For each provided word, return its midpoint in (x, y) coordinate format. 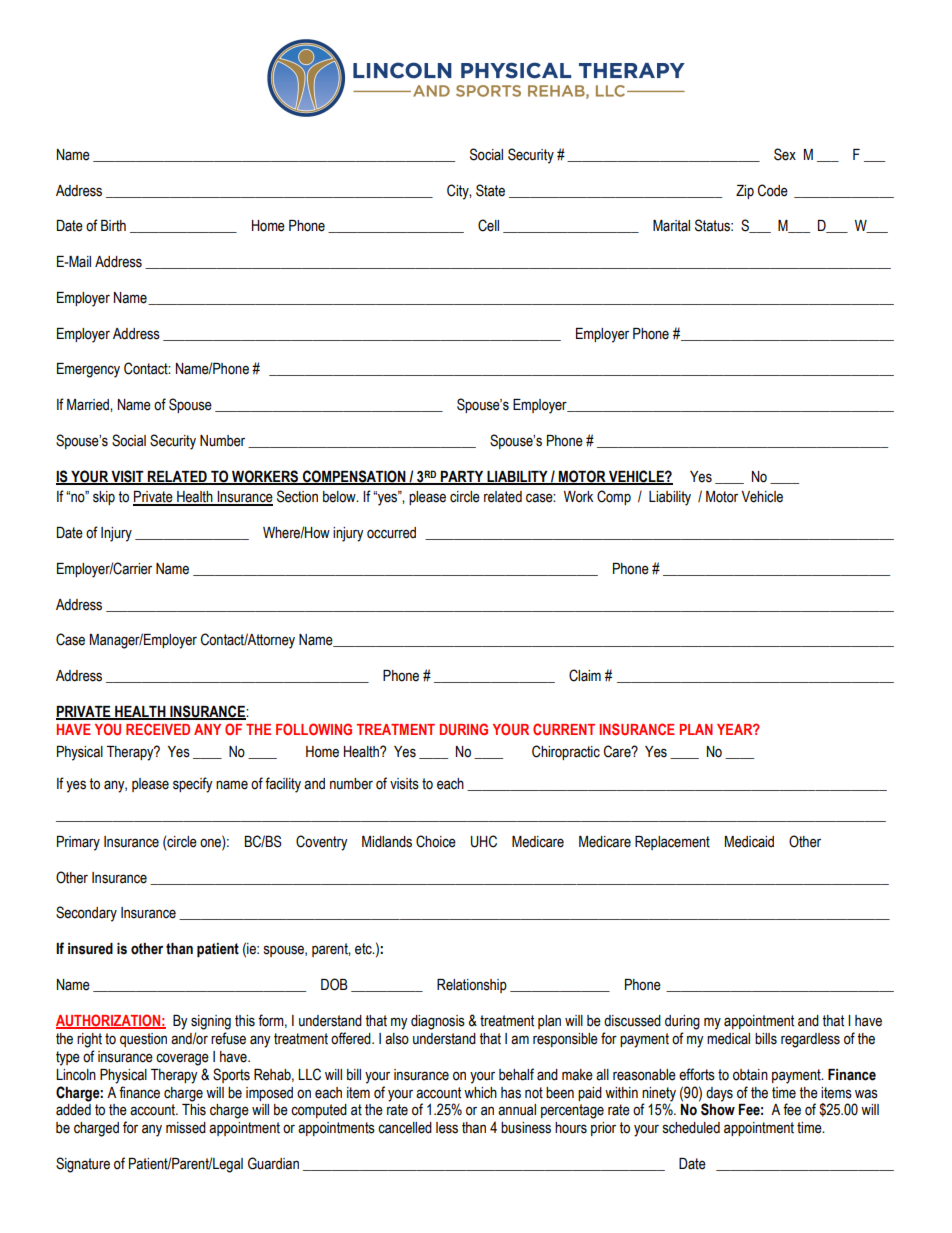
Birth (113, 226)
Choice (436, 841)
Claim (585, 675)
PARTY (462, 477)
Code (773, 190)
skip (104, 498)
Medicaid (749, 842)
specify (193, 785)
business (526, 1128)
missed (186, 1128)
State (490, 190)
